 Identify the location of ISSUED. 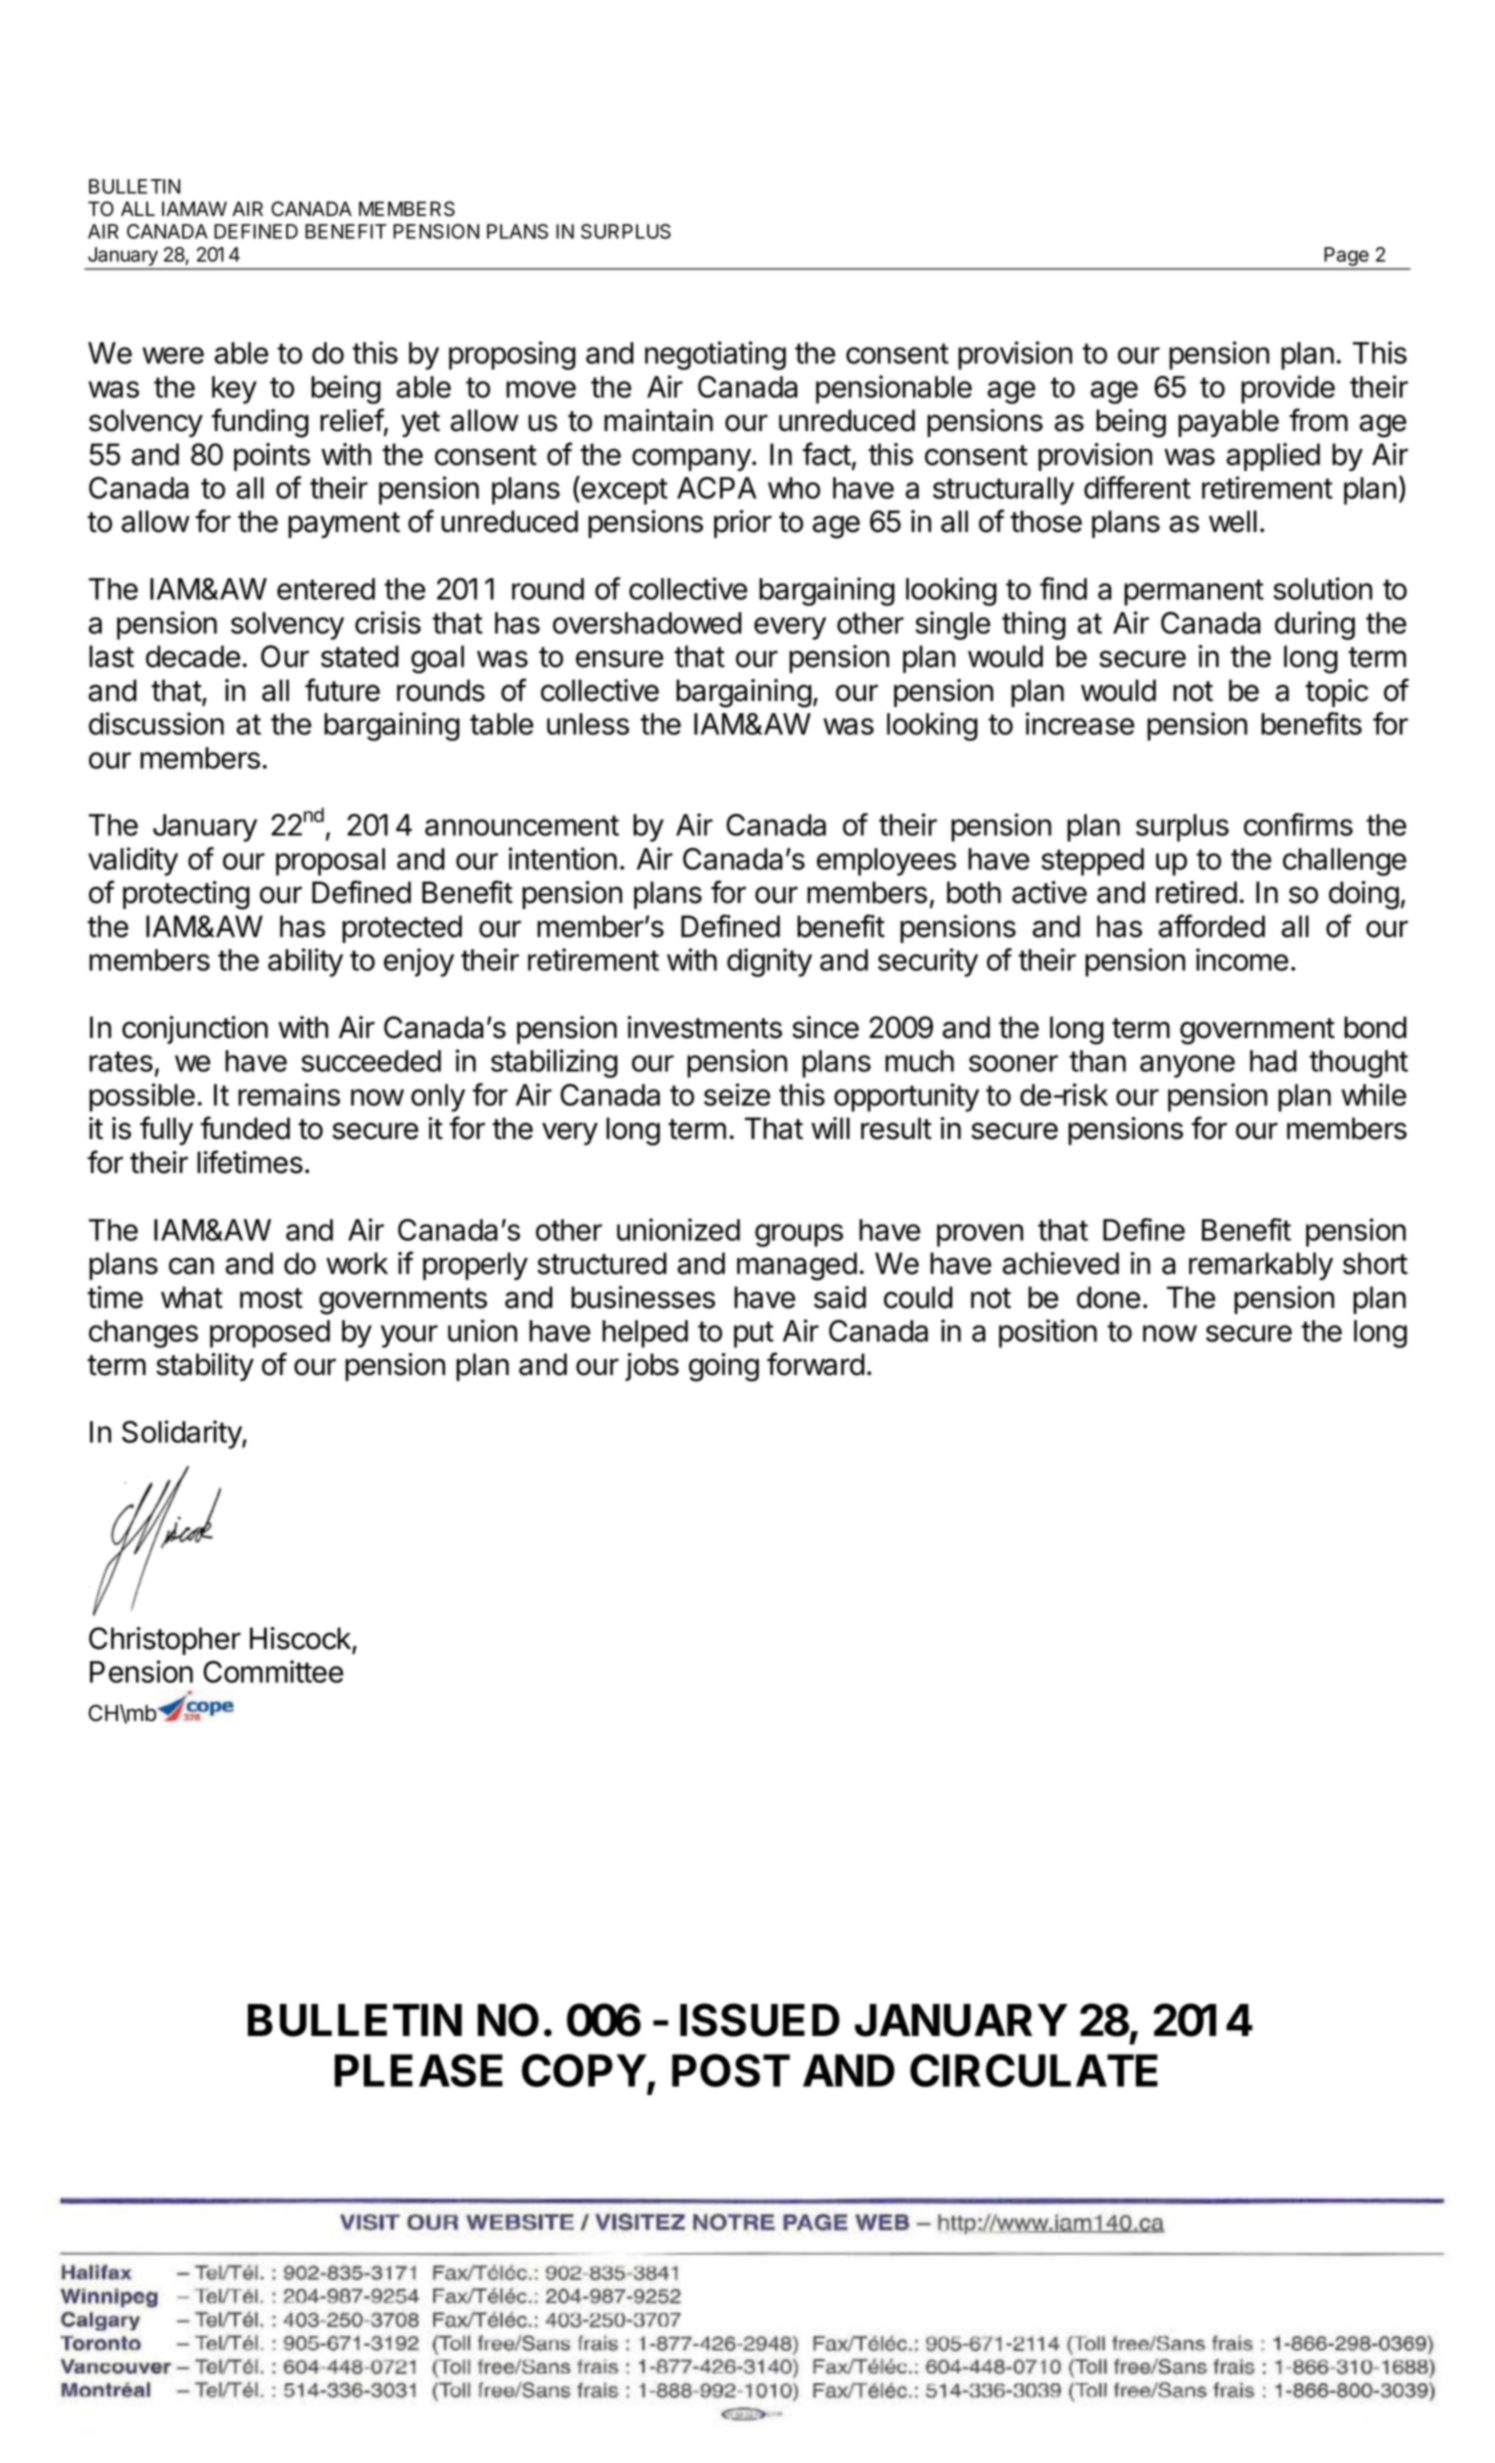
(760, 2020).
